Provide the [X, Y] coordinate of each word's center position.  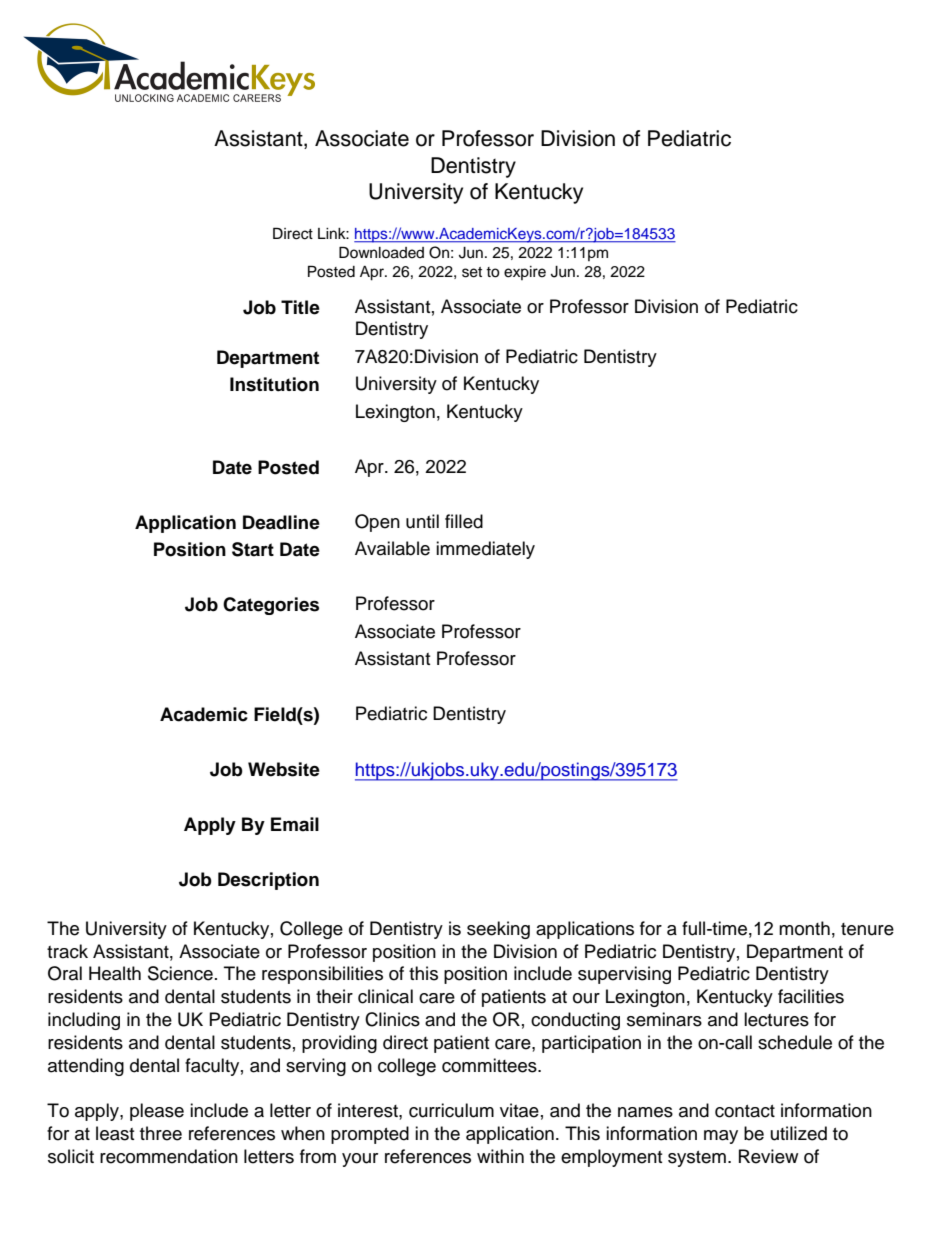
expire [525, 273]
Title [300, 307]
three [161, 1133]
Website [284, 769]
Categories [271, 606]
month [804, 928]
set [472, 272]
